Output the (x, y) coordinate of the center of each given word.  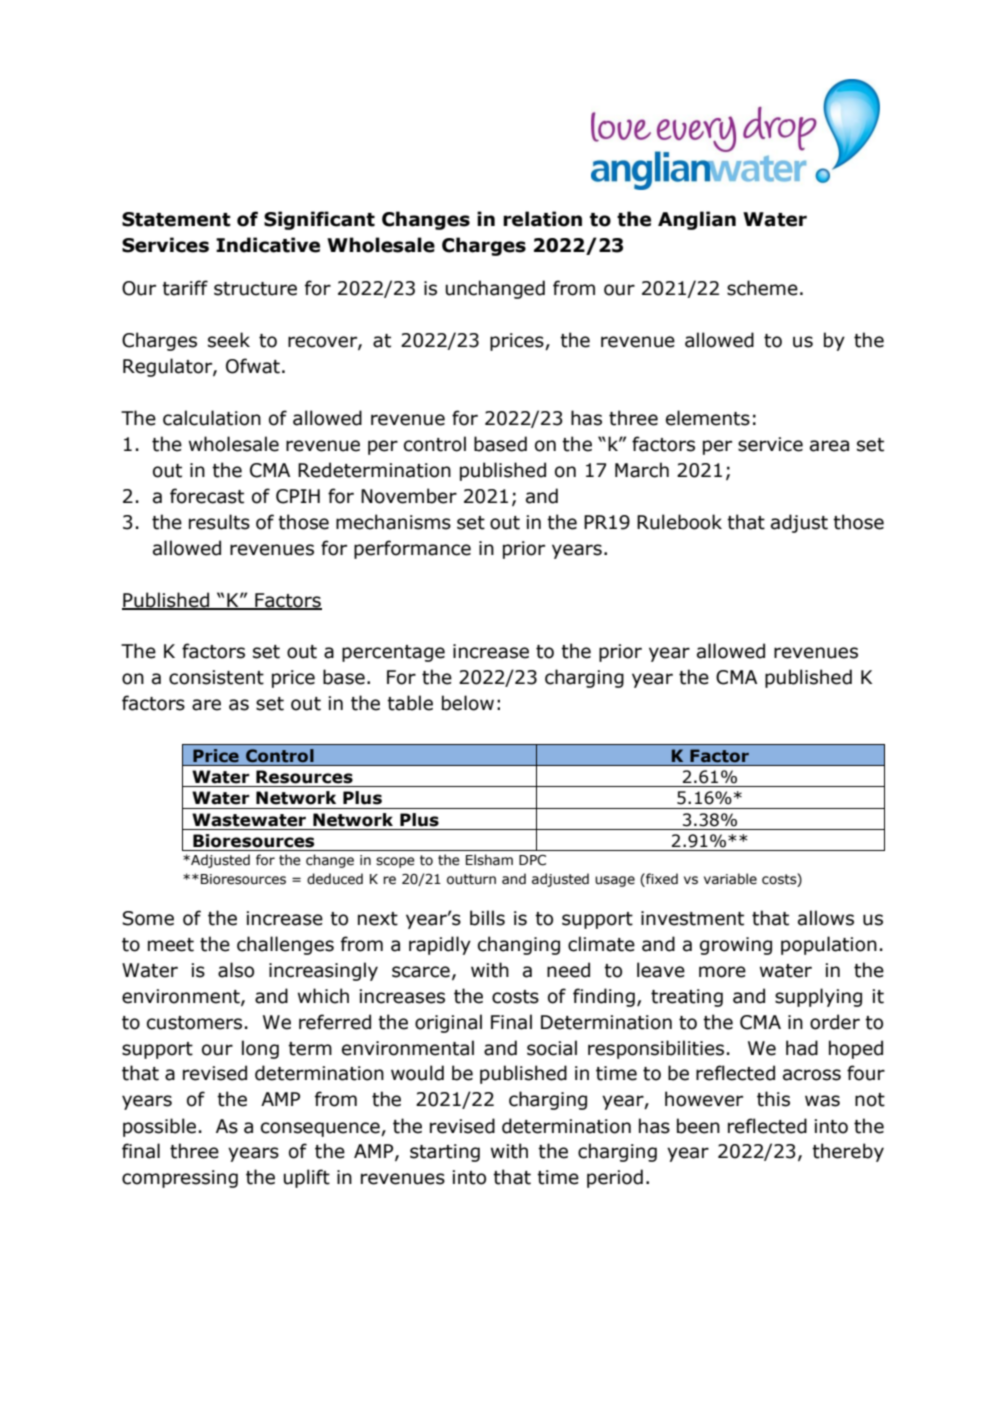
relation (542, 219)
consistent (216, 677)
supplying (818, 997)
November (409, 496)
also (236, 970)
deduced (335, 879)
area (829, 446)
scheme (762, 288)
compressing (180, 1179)
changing (519, 945)
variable (730, 879)
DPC (532, 860)
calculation (212, 418)
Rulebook (679, 522)
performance (412, 549)
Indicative (268, 245)
